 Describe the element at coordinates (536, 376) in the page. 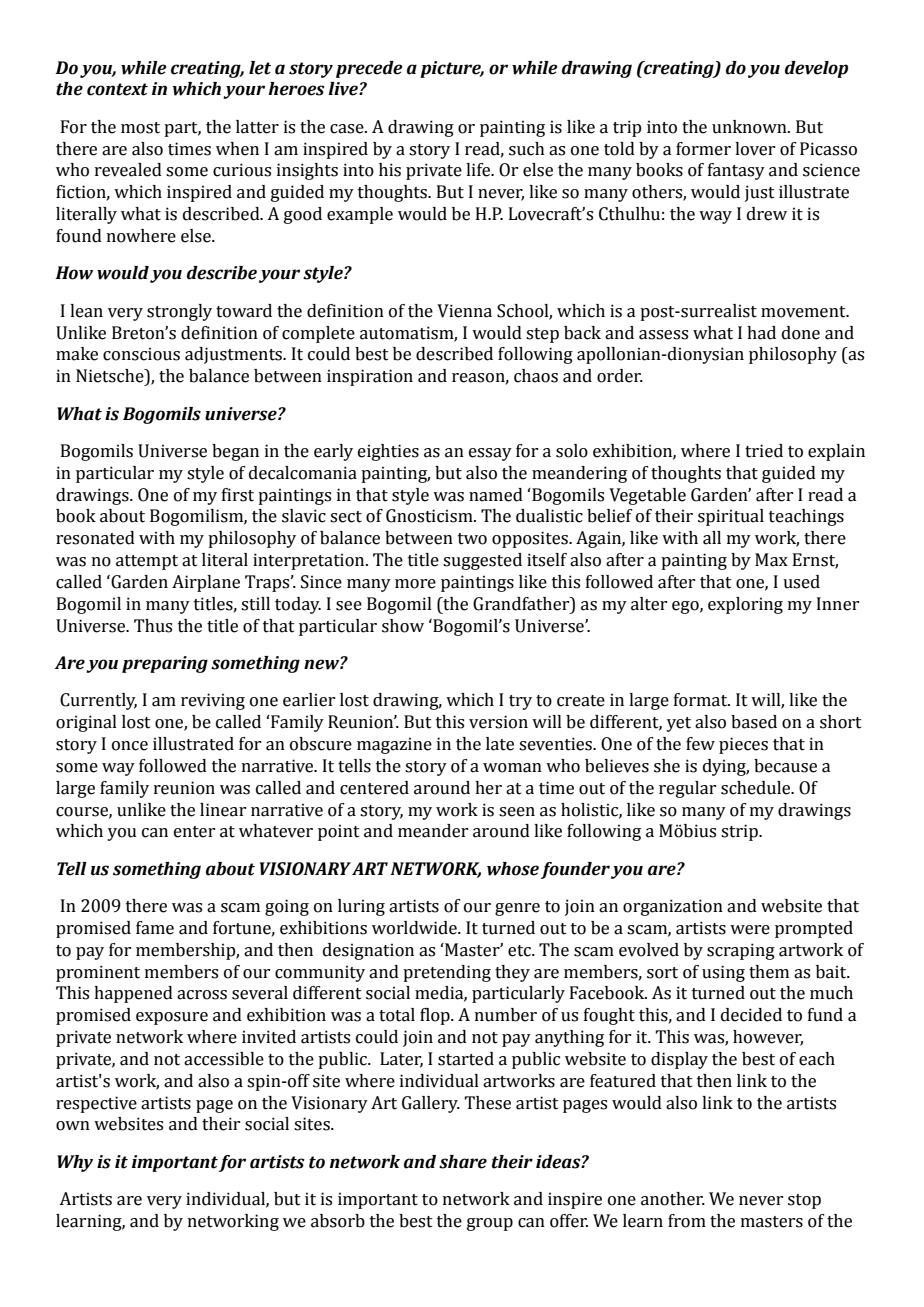

I see `chaos` at that location.
